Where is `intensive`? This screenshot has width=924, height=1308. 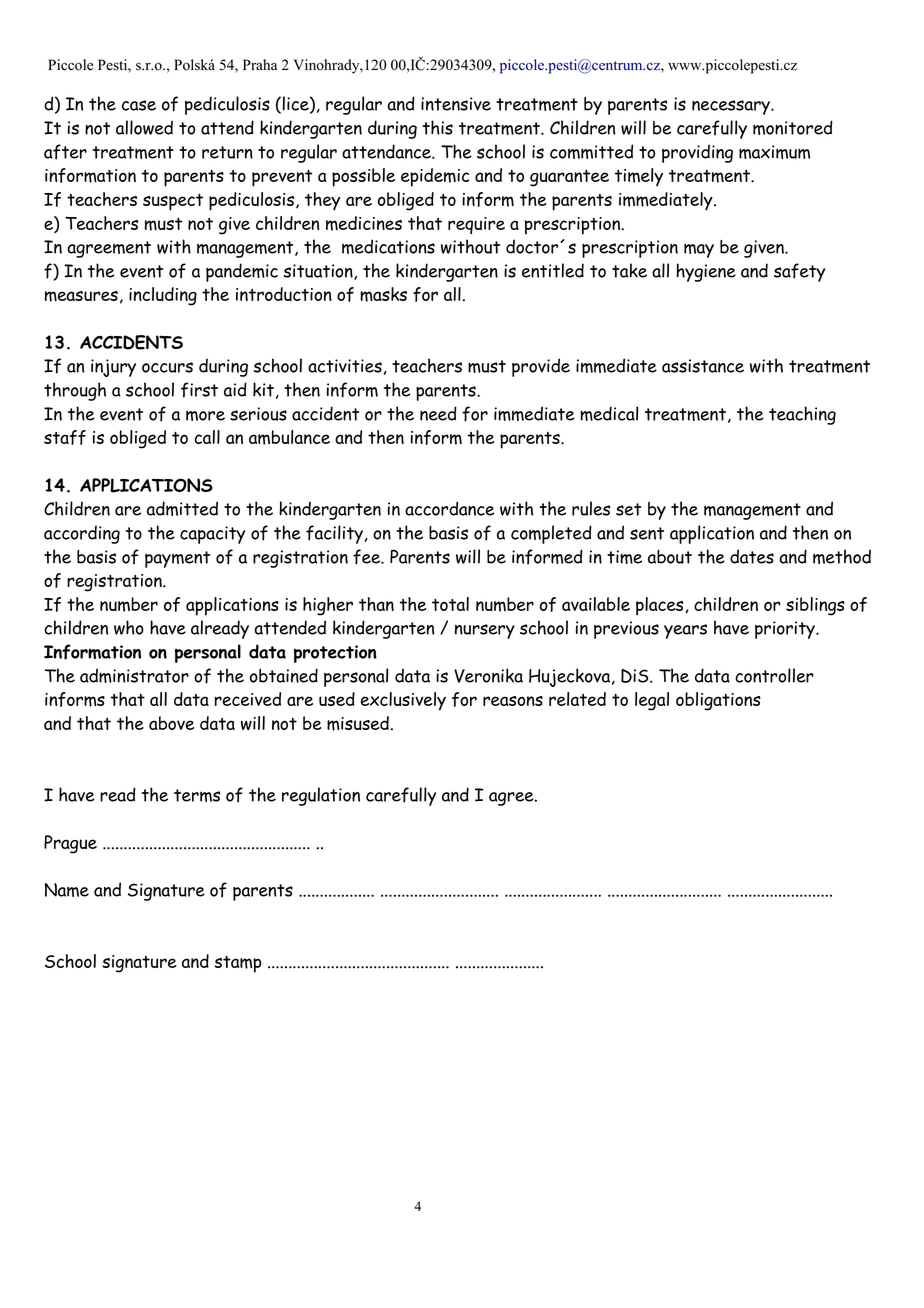 intensive is located at coordinates (456, 104).
